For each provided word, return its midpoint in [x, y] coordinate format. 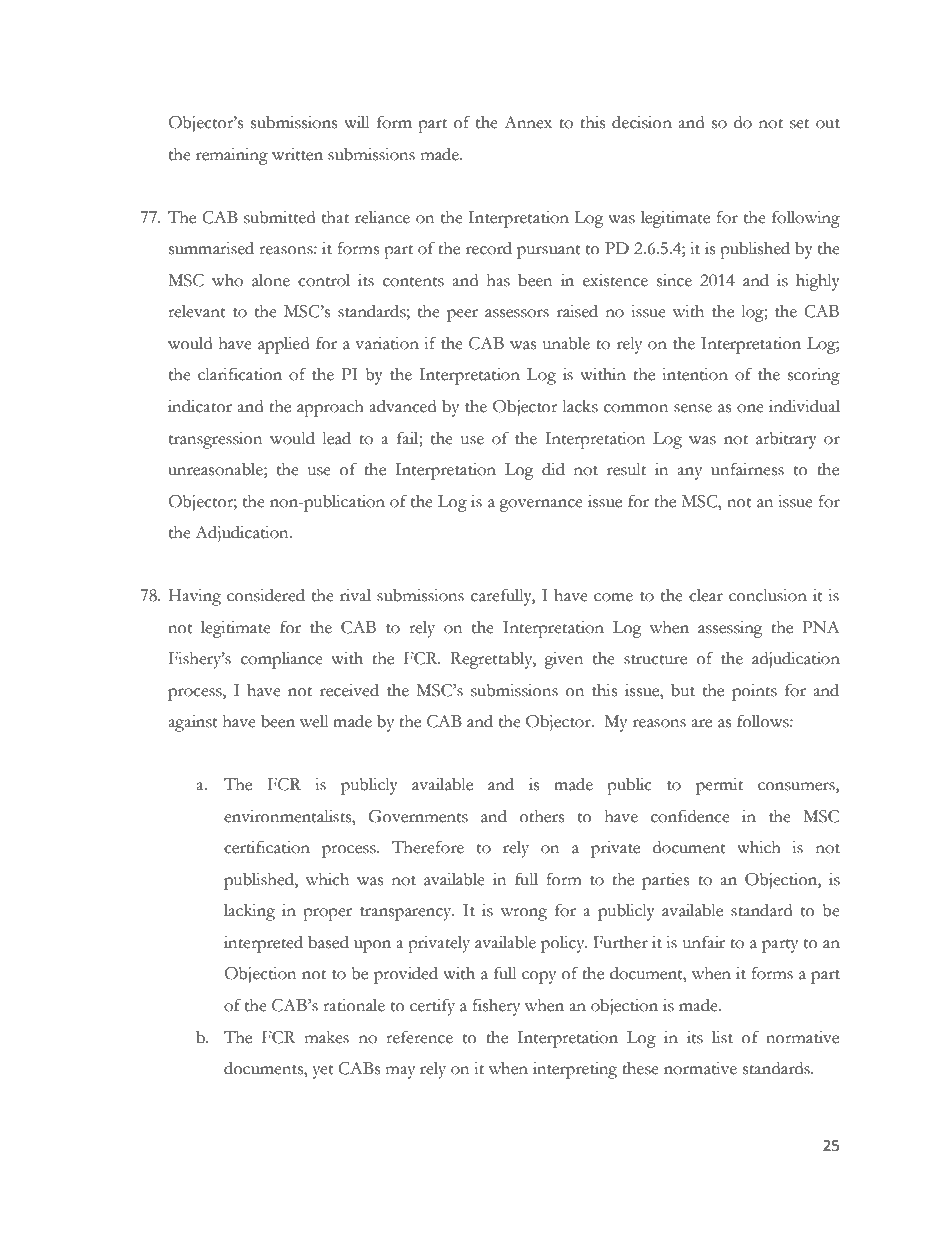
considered [266, 595]
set [799, 124]
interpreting [575, 1070]
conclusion [768, 595]
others [542, 816]
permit [719, 786]
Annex [528, 122]
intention [695, 374]
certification [267, 847]
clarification [240, 374]
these [640, 1068]
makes [327, 1037]
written [297, 154]
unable [566, 343]
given [563, 660]
